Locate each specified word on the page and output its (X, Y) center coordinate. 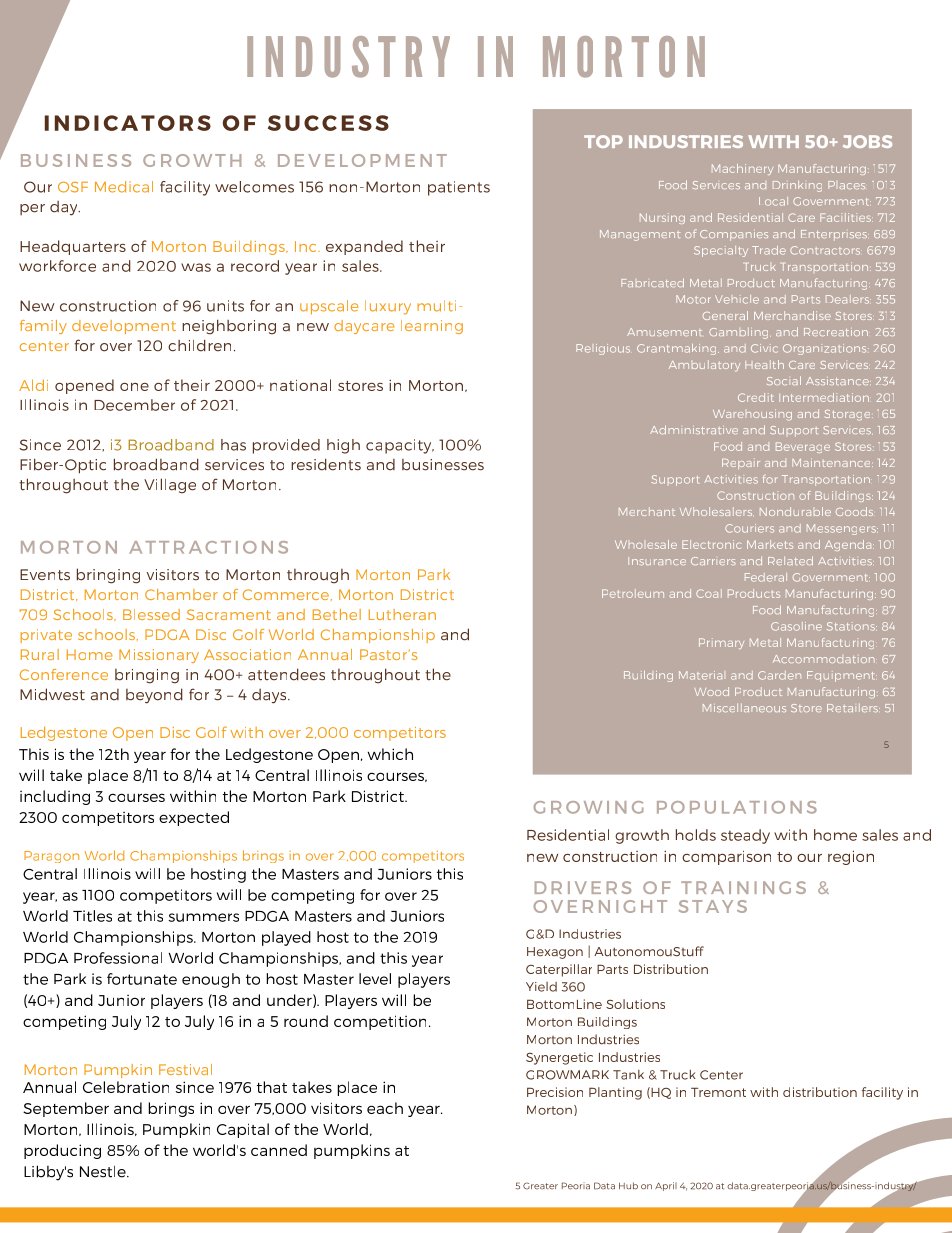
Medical (124, 187)
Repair (741, 464)
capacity (400, 446)
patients (459, 188)
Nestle (104, 1171)
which (390, 754)
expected (194, 818)
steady (745, 836)
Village (170, 486)
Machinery (742, 169)
